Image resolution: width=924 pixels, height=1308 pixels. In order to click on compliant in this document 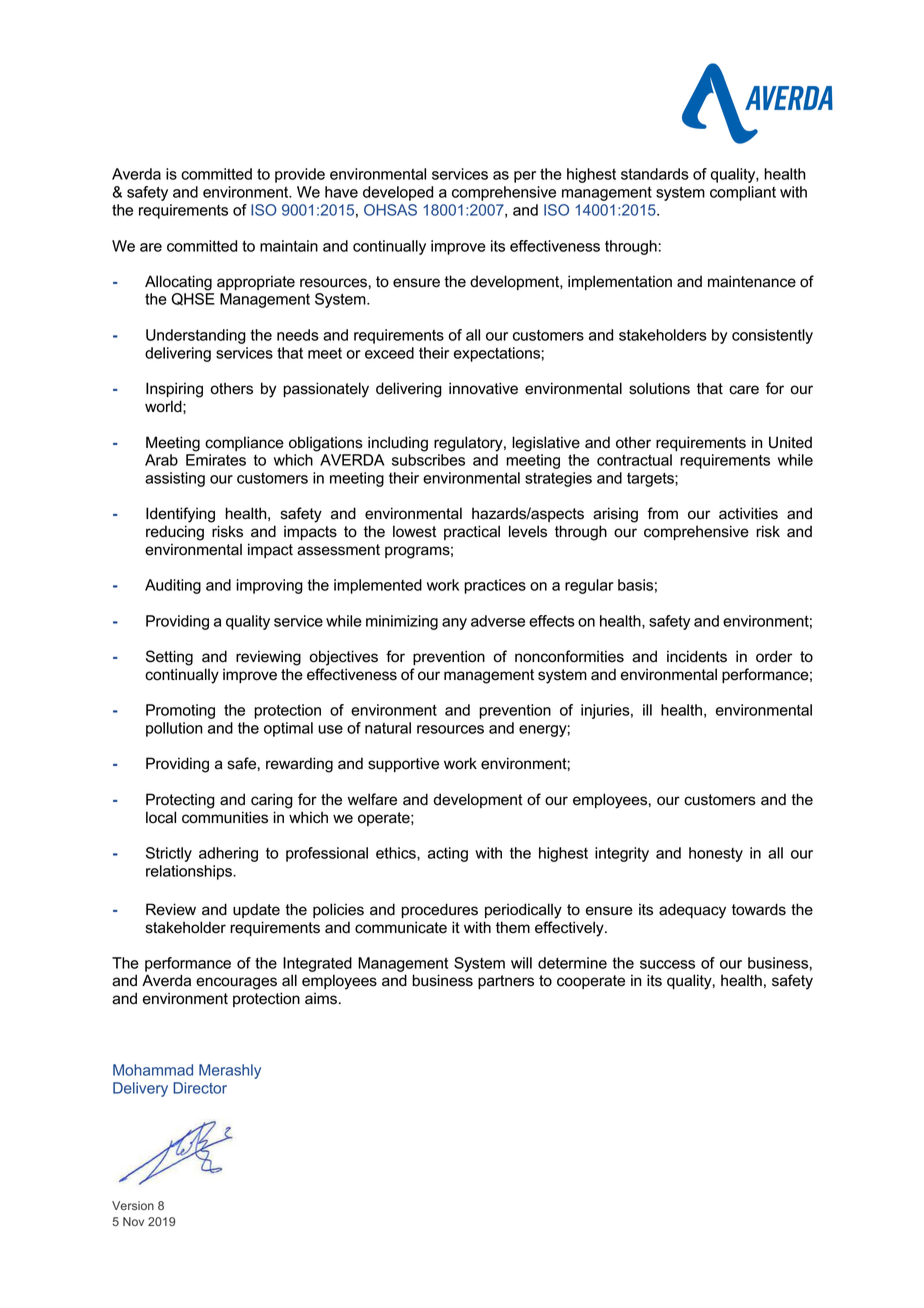, I will do `click(743, 193)`.
